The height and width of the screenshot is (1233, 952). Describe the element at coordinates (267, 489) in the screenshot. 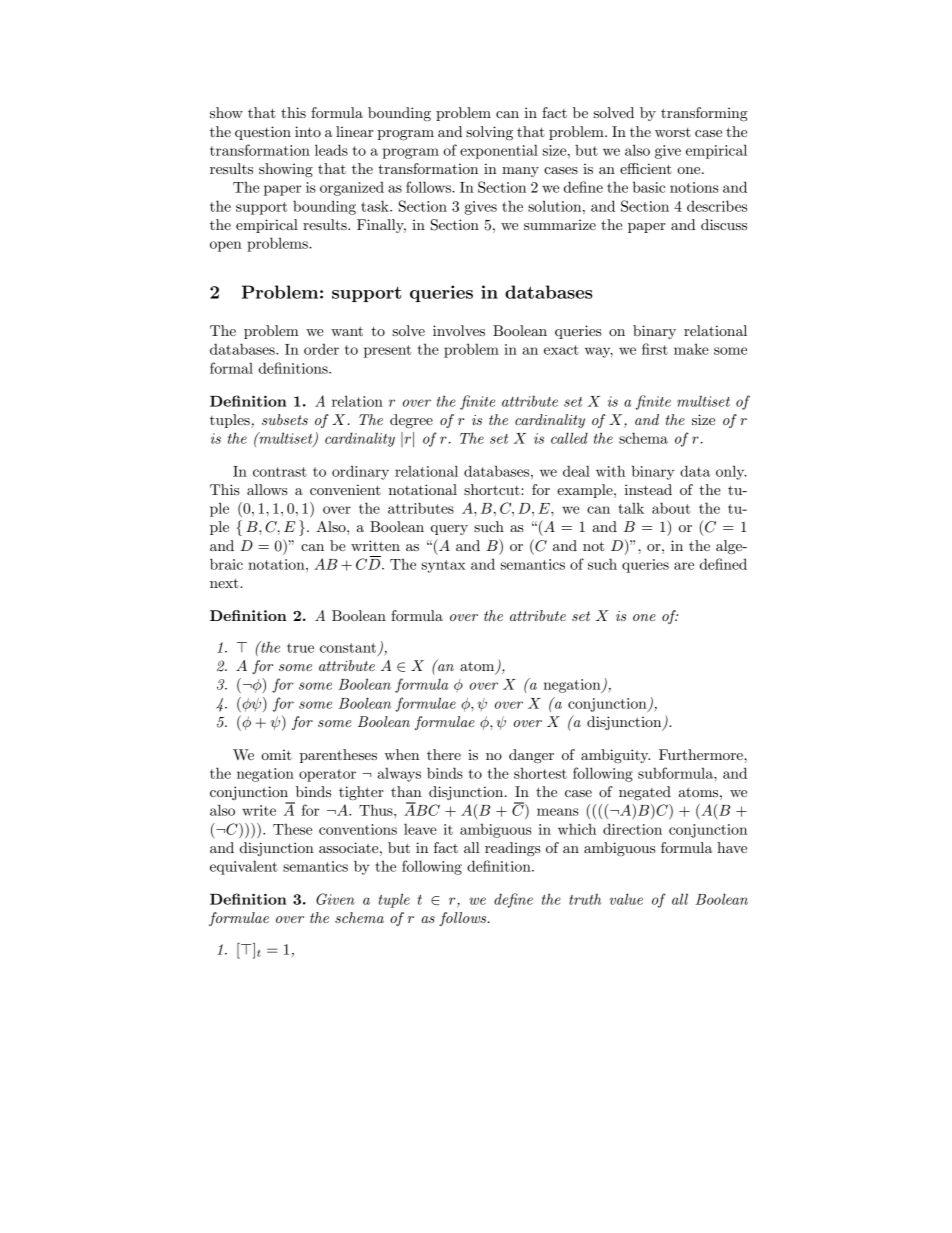

I see `allows` at that location.
